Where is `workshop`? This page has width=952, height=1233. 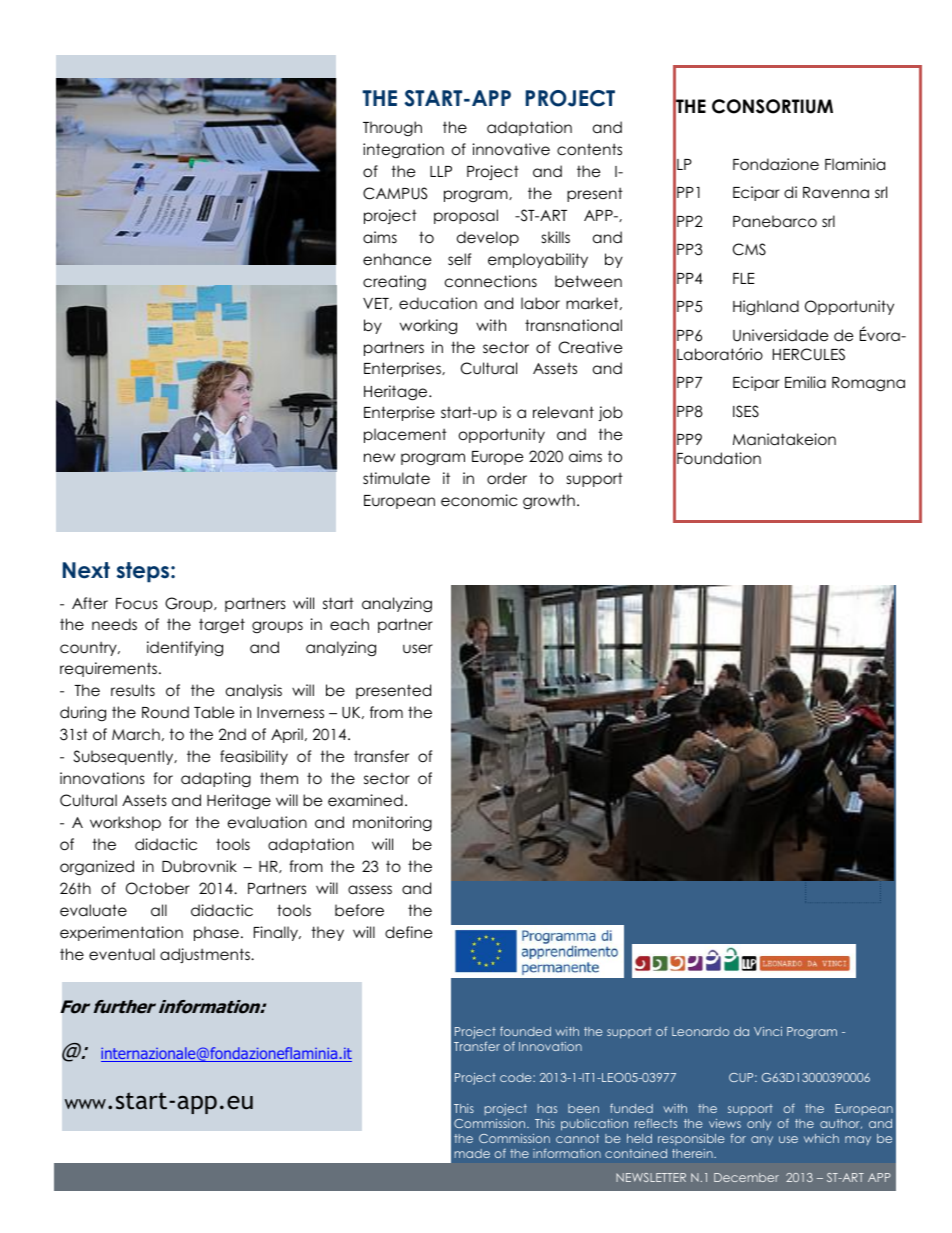 workshop is located at coordinates (125, 823).
